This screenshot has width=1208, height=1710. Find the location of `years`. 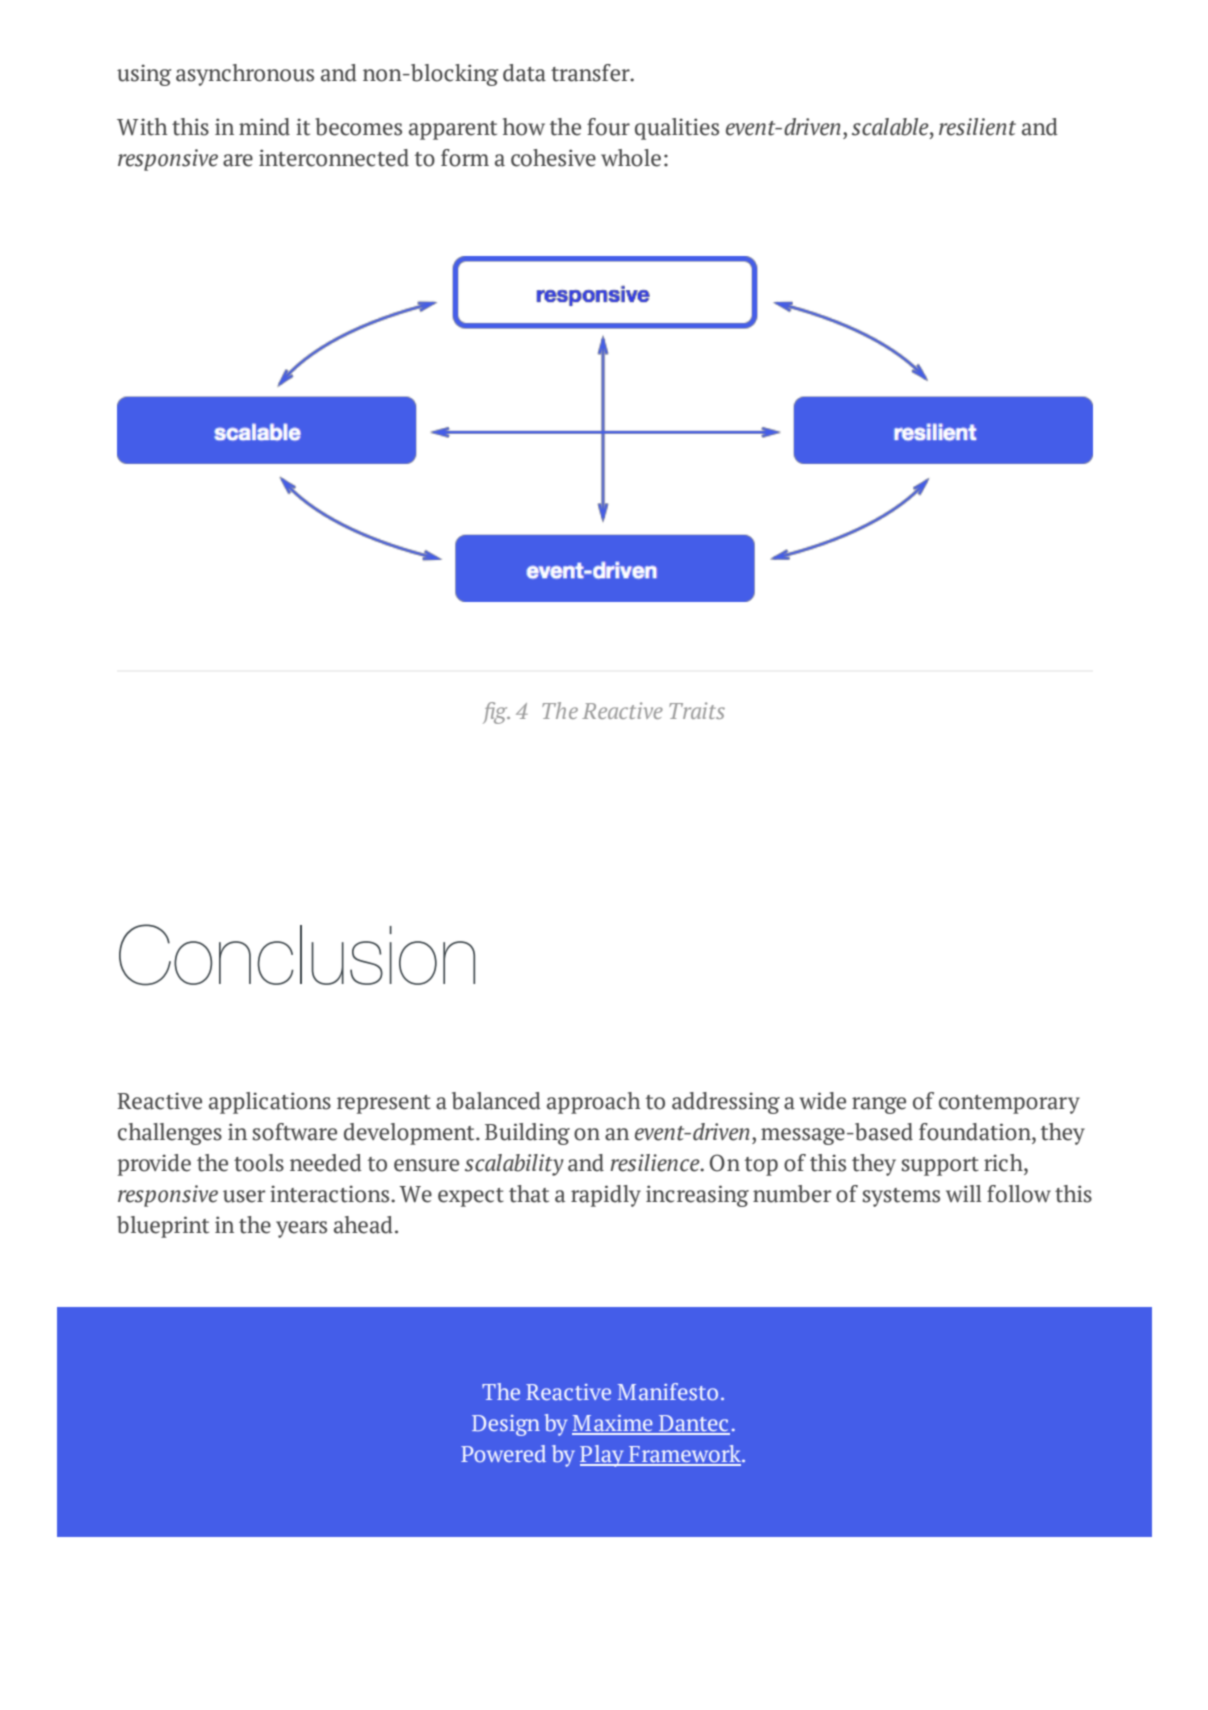

years is located at coordinates (301, 1229).
